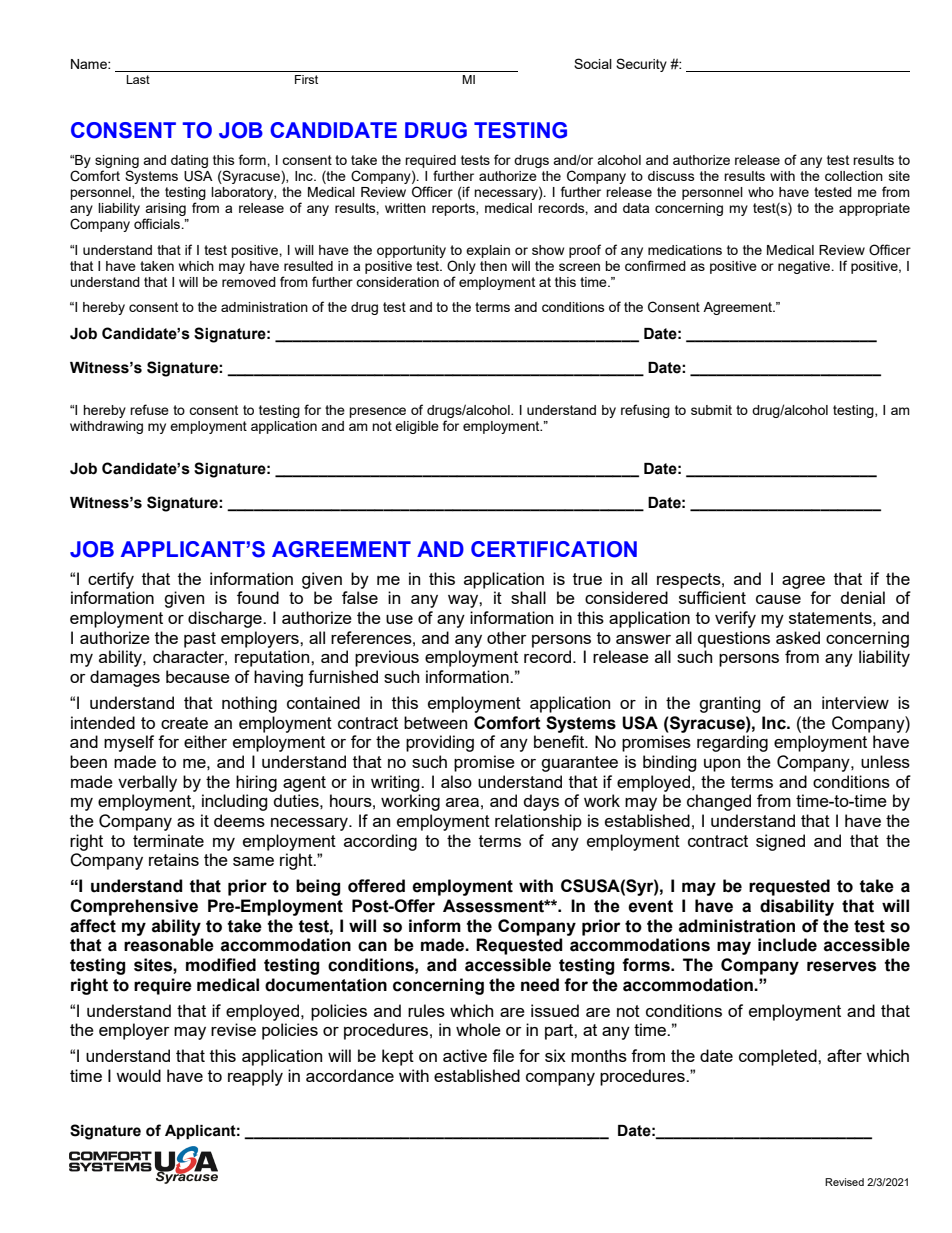  Describe the element at coordinates (779, 1057) in the document. I see `completed` at that location.
